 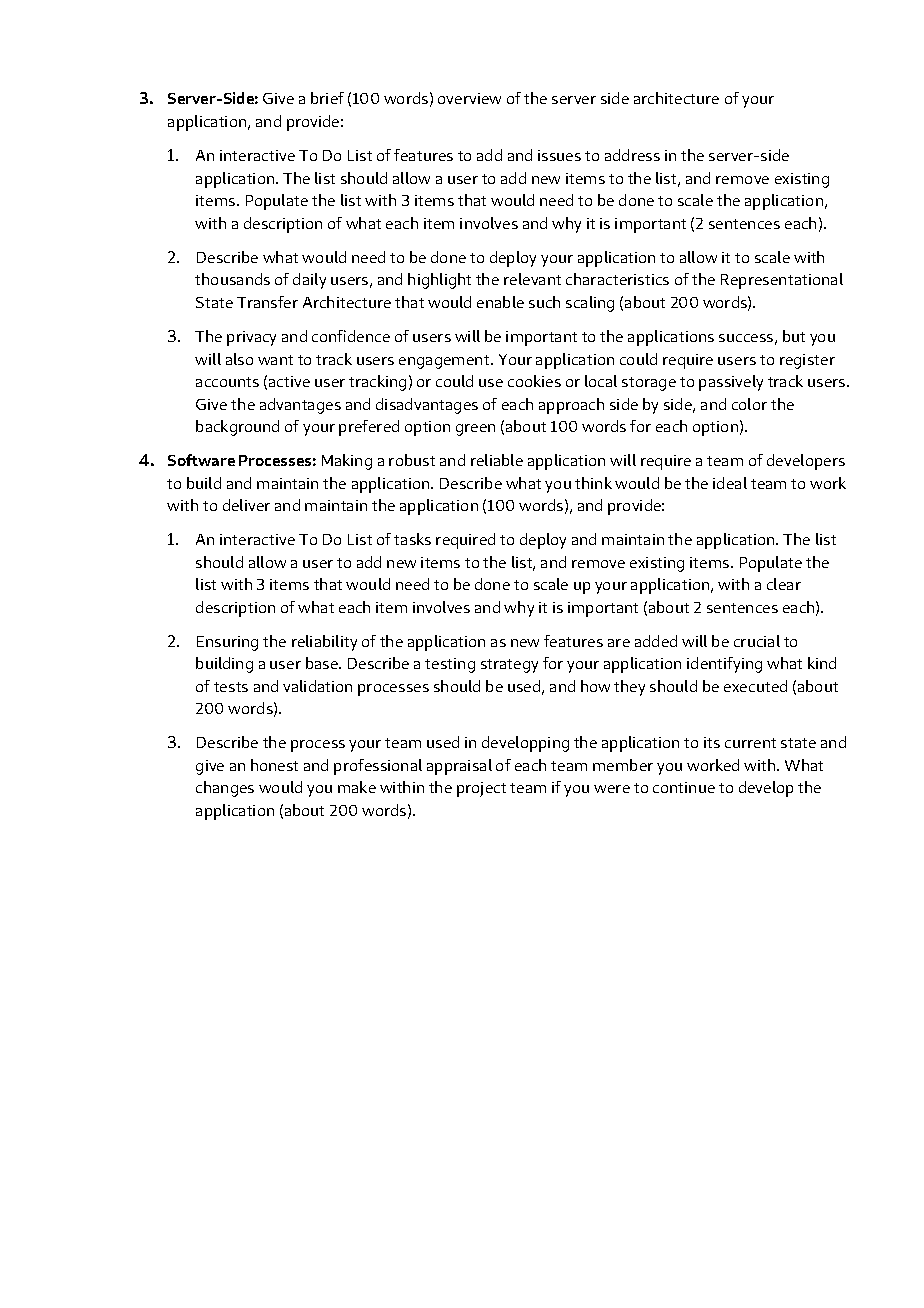 I want to click on address, so click(x=632, y=155).
